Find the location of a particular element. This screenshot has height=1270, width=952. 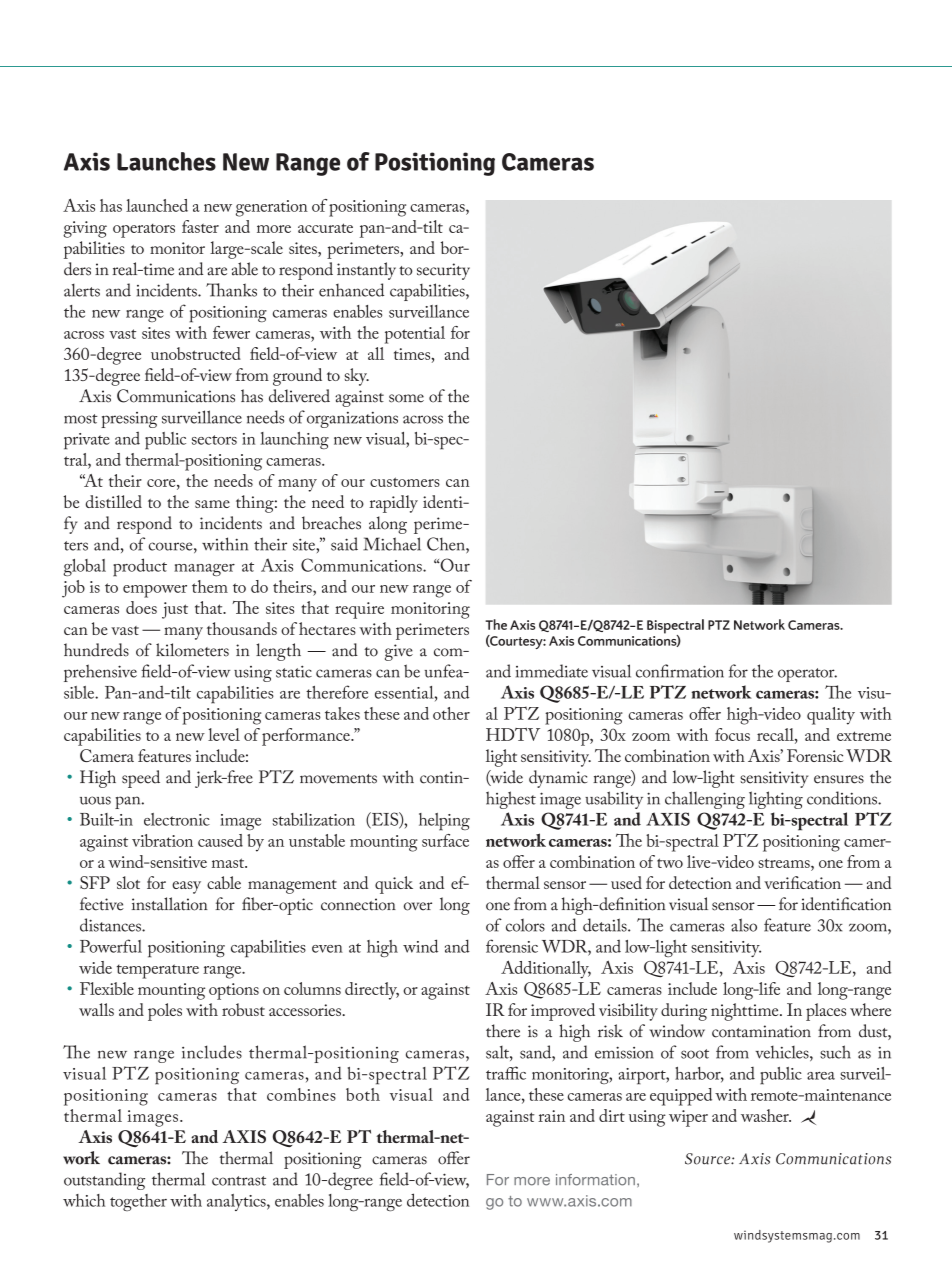

security is located at coordinates (443, 271).
